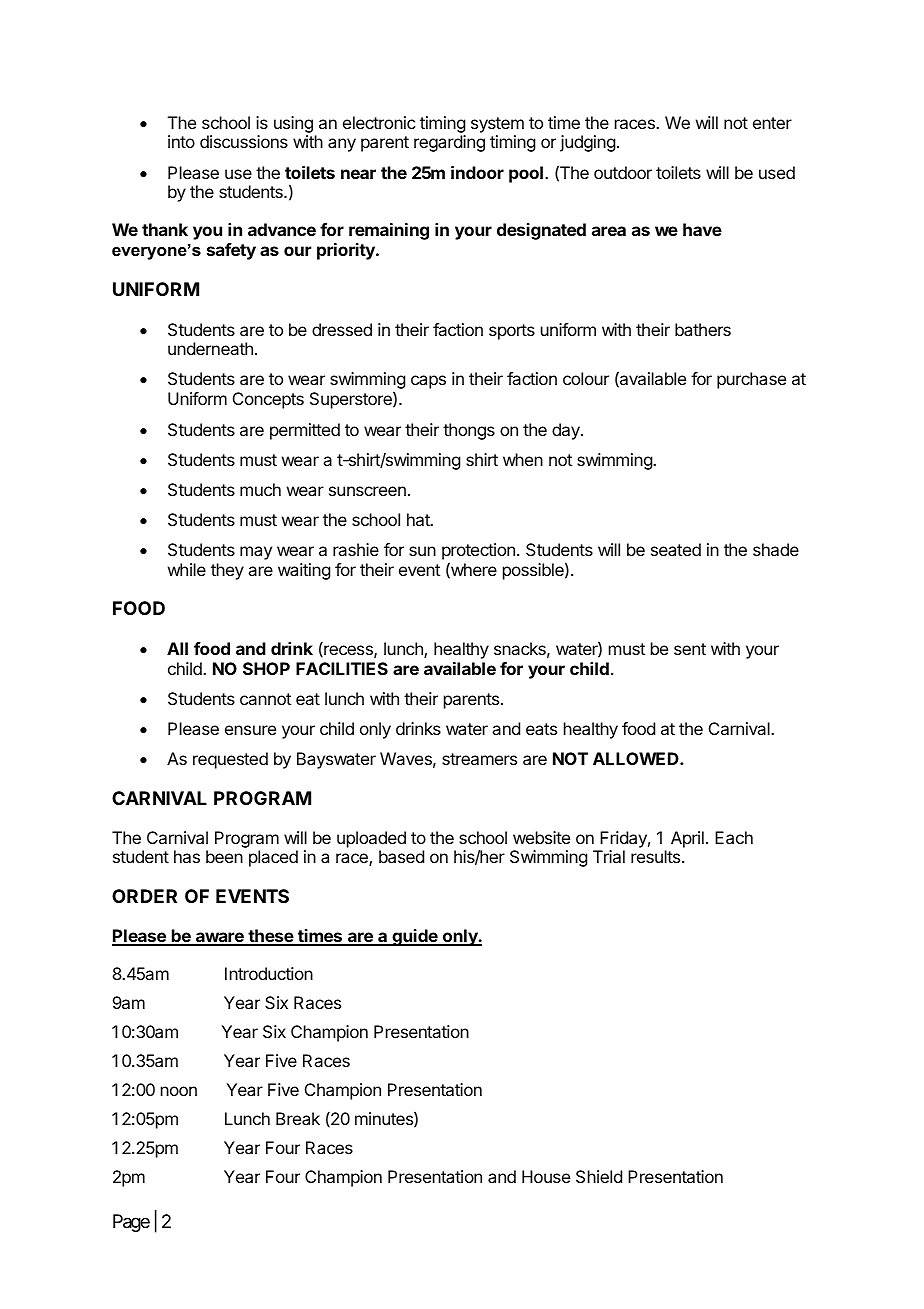 This page has width=924, height=1309. I want to click on protection, so click(478, 553).
